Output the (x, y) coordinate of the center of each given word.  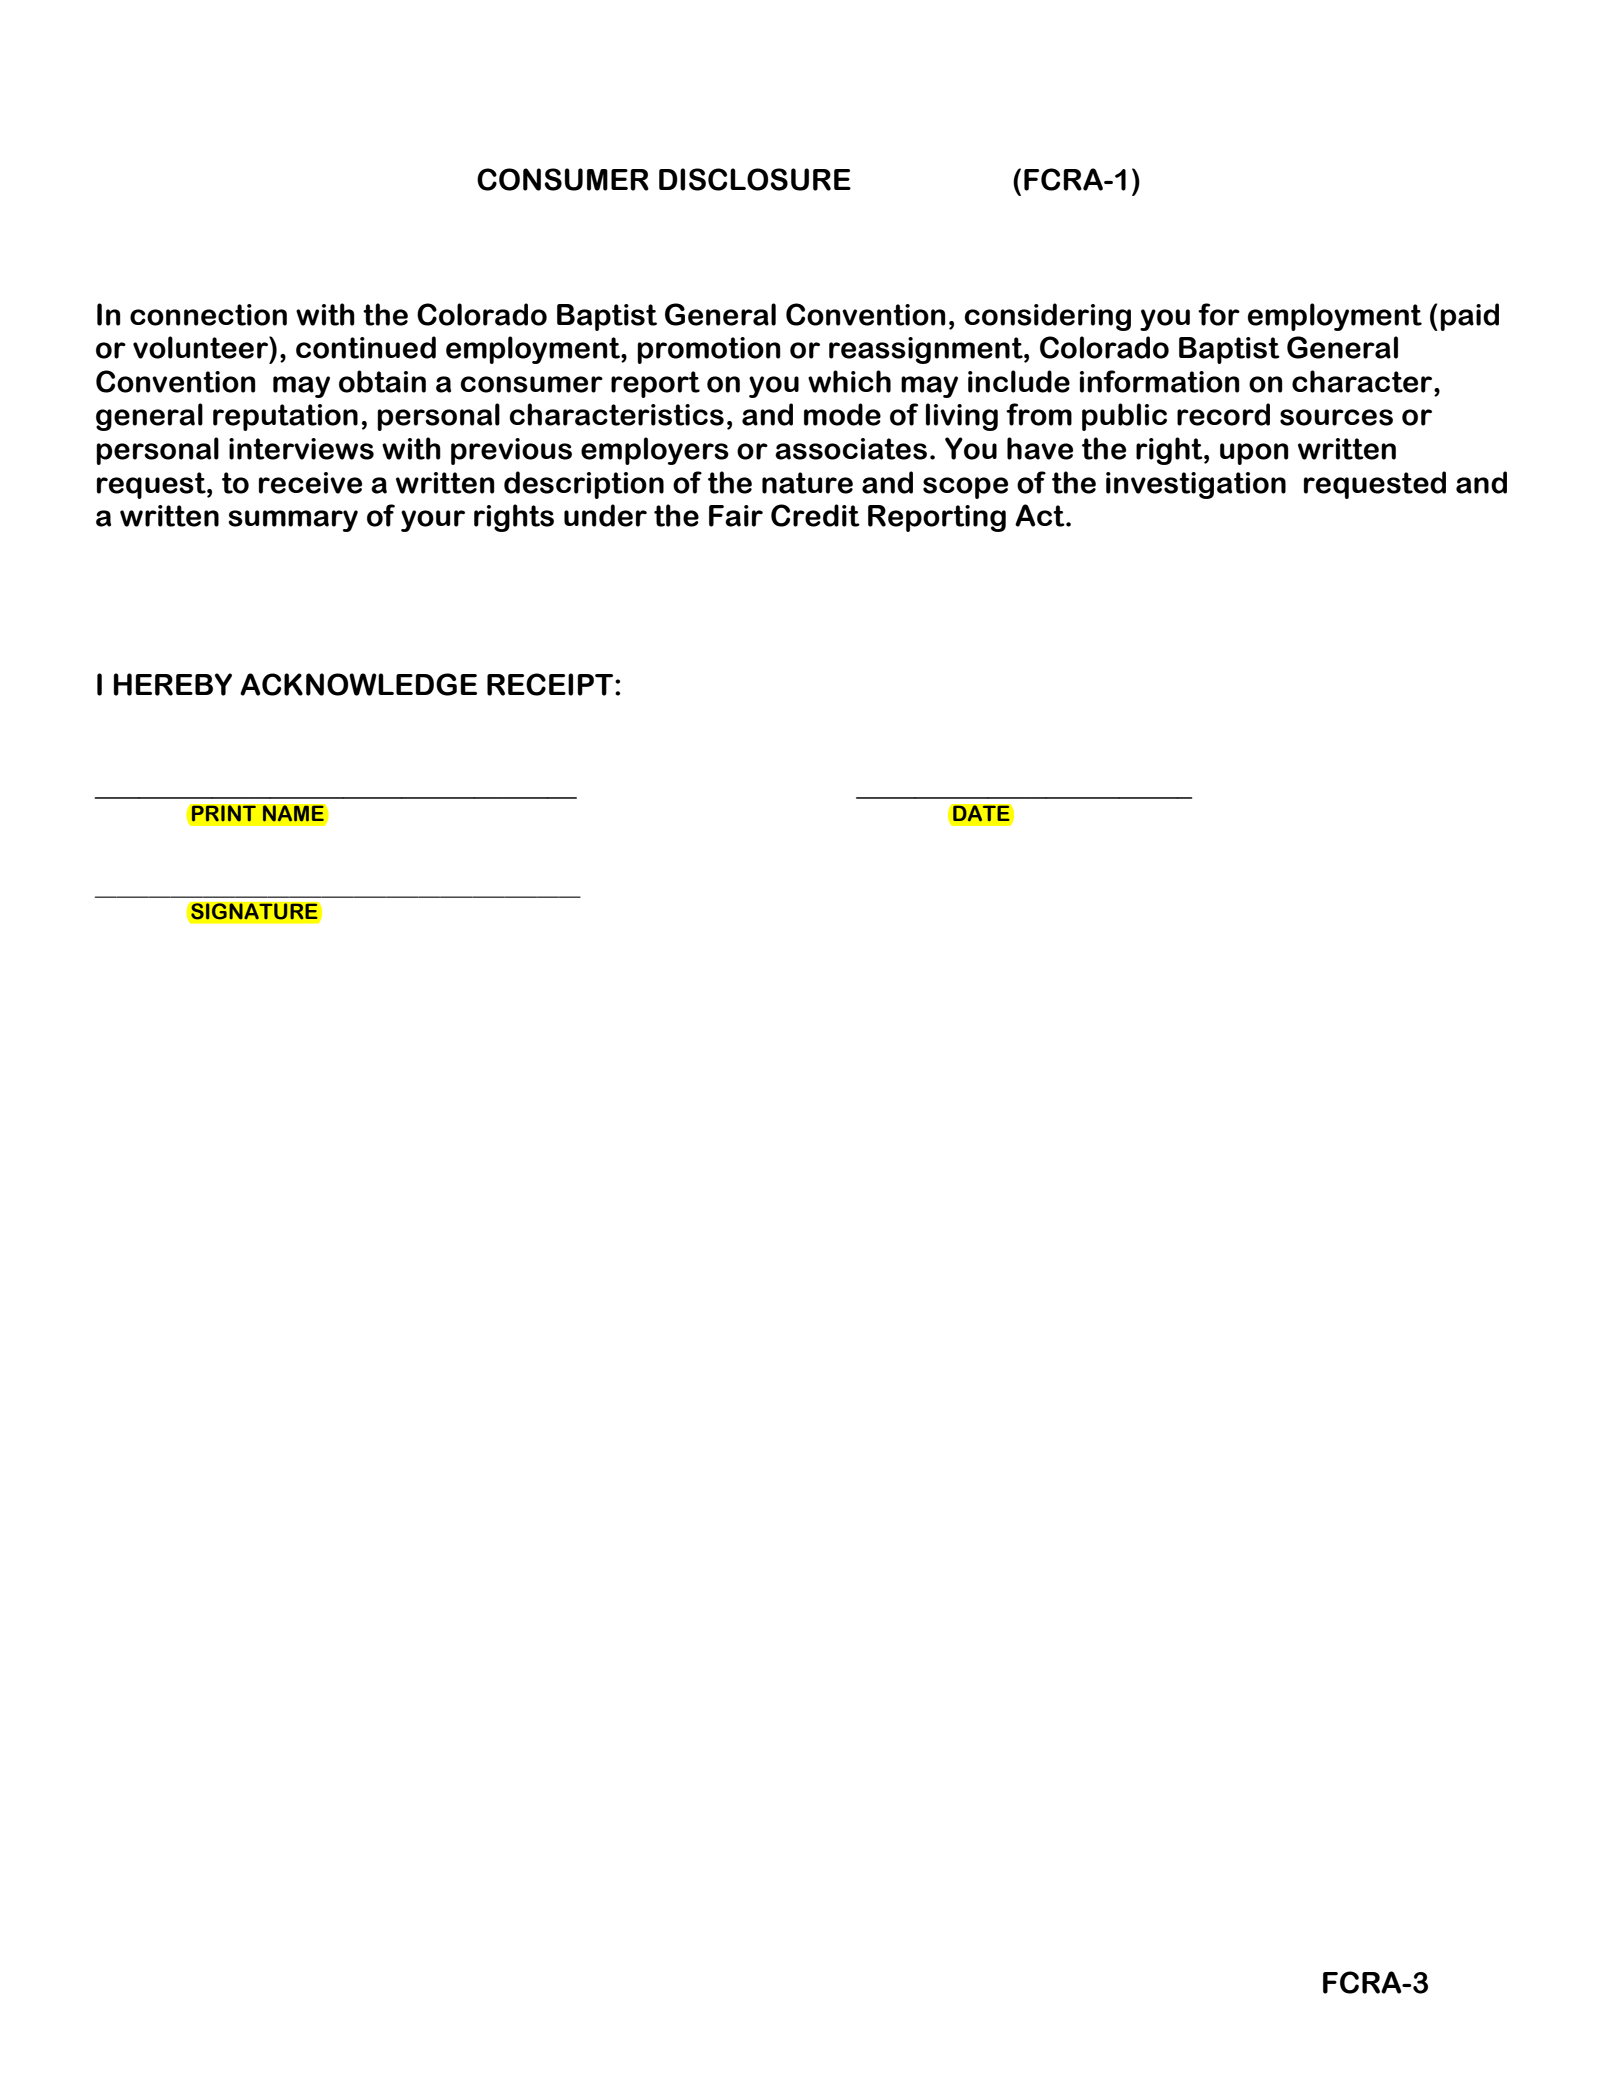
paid (1469, 317)
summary (293, 521)
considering (1047, 317)
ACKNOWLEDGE (358, 684)
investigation (1196, 485)
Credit (815, 515)
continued (366, 347)
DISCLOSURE (755, 179)
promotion (709, 350)
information (1160, 381)
